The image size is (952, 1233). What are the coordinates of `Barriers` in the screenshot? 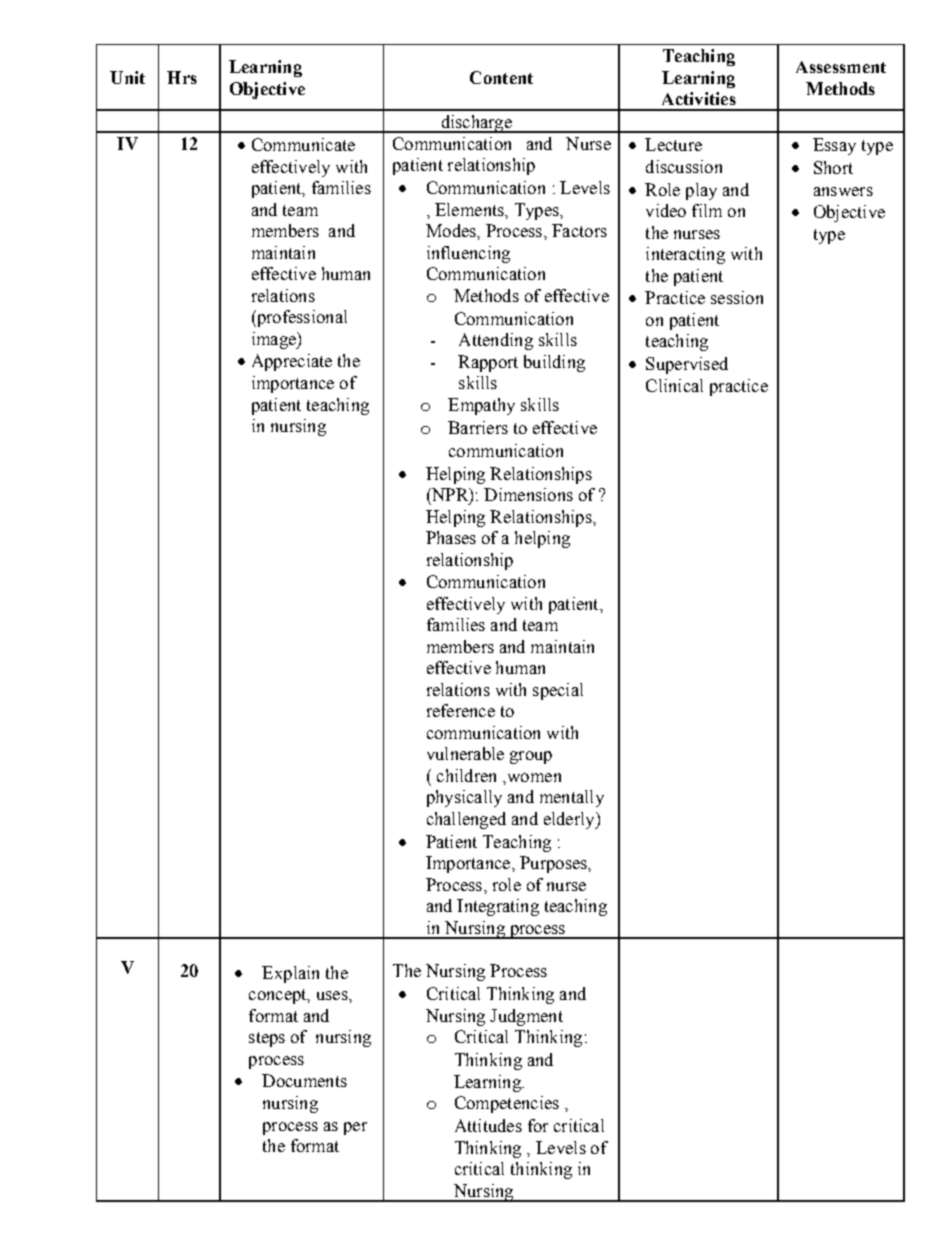 It's located at (478, 427).
